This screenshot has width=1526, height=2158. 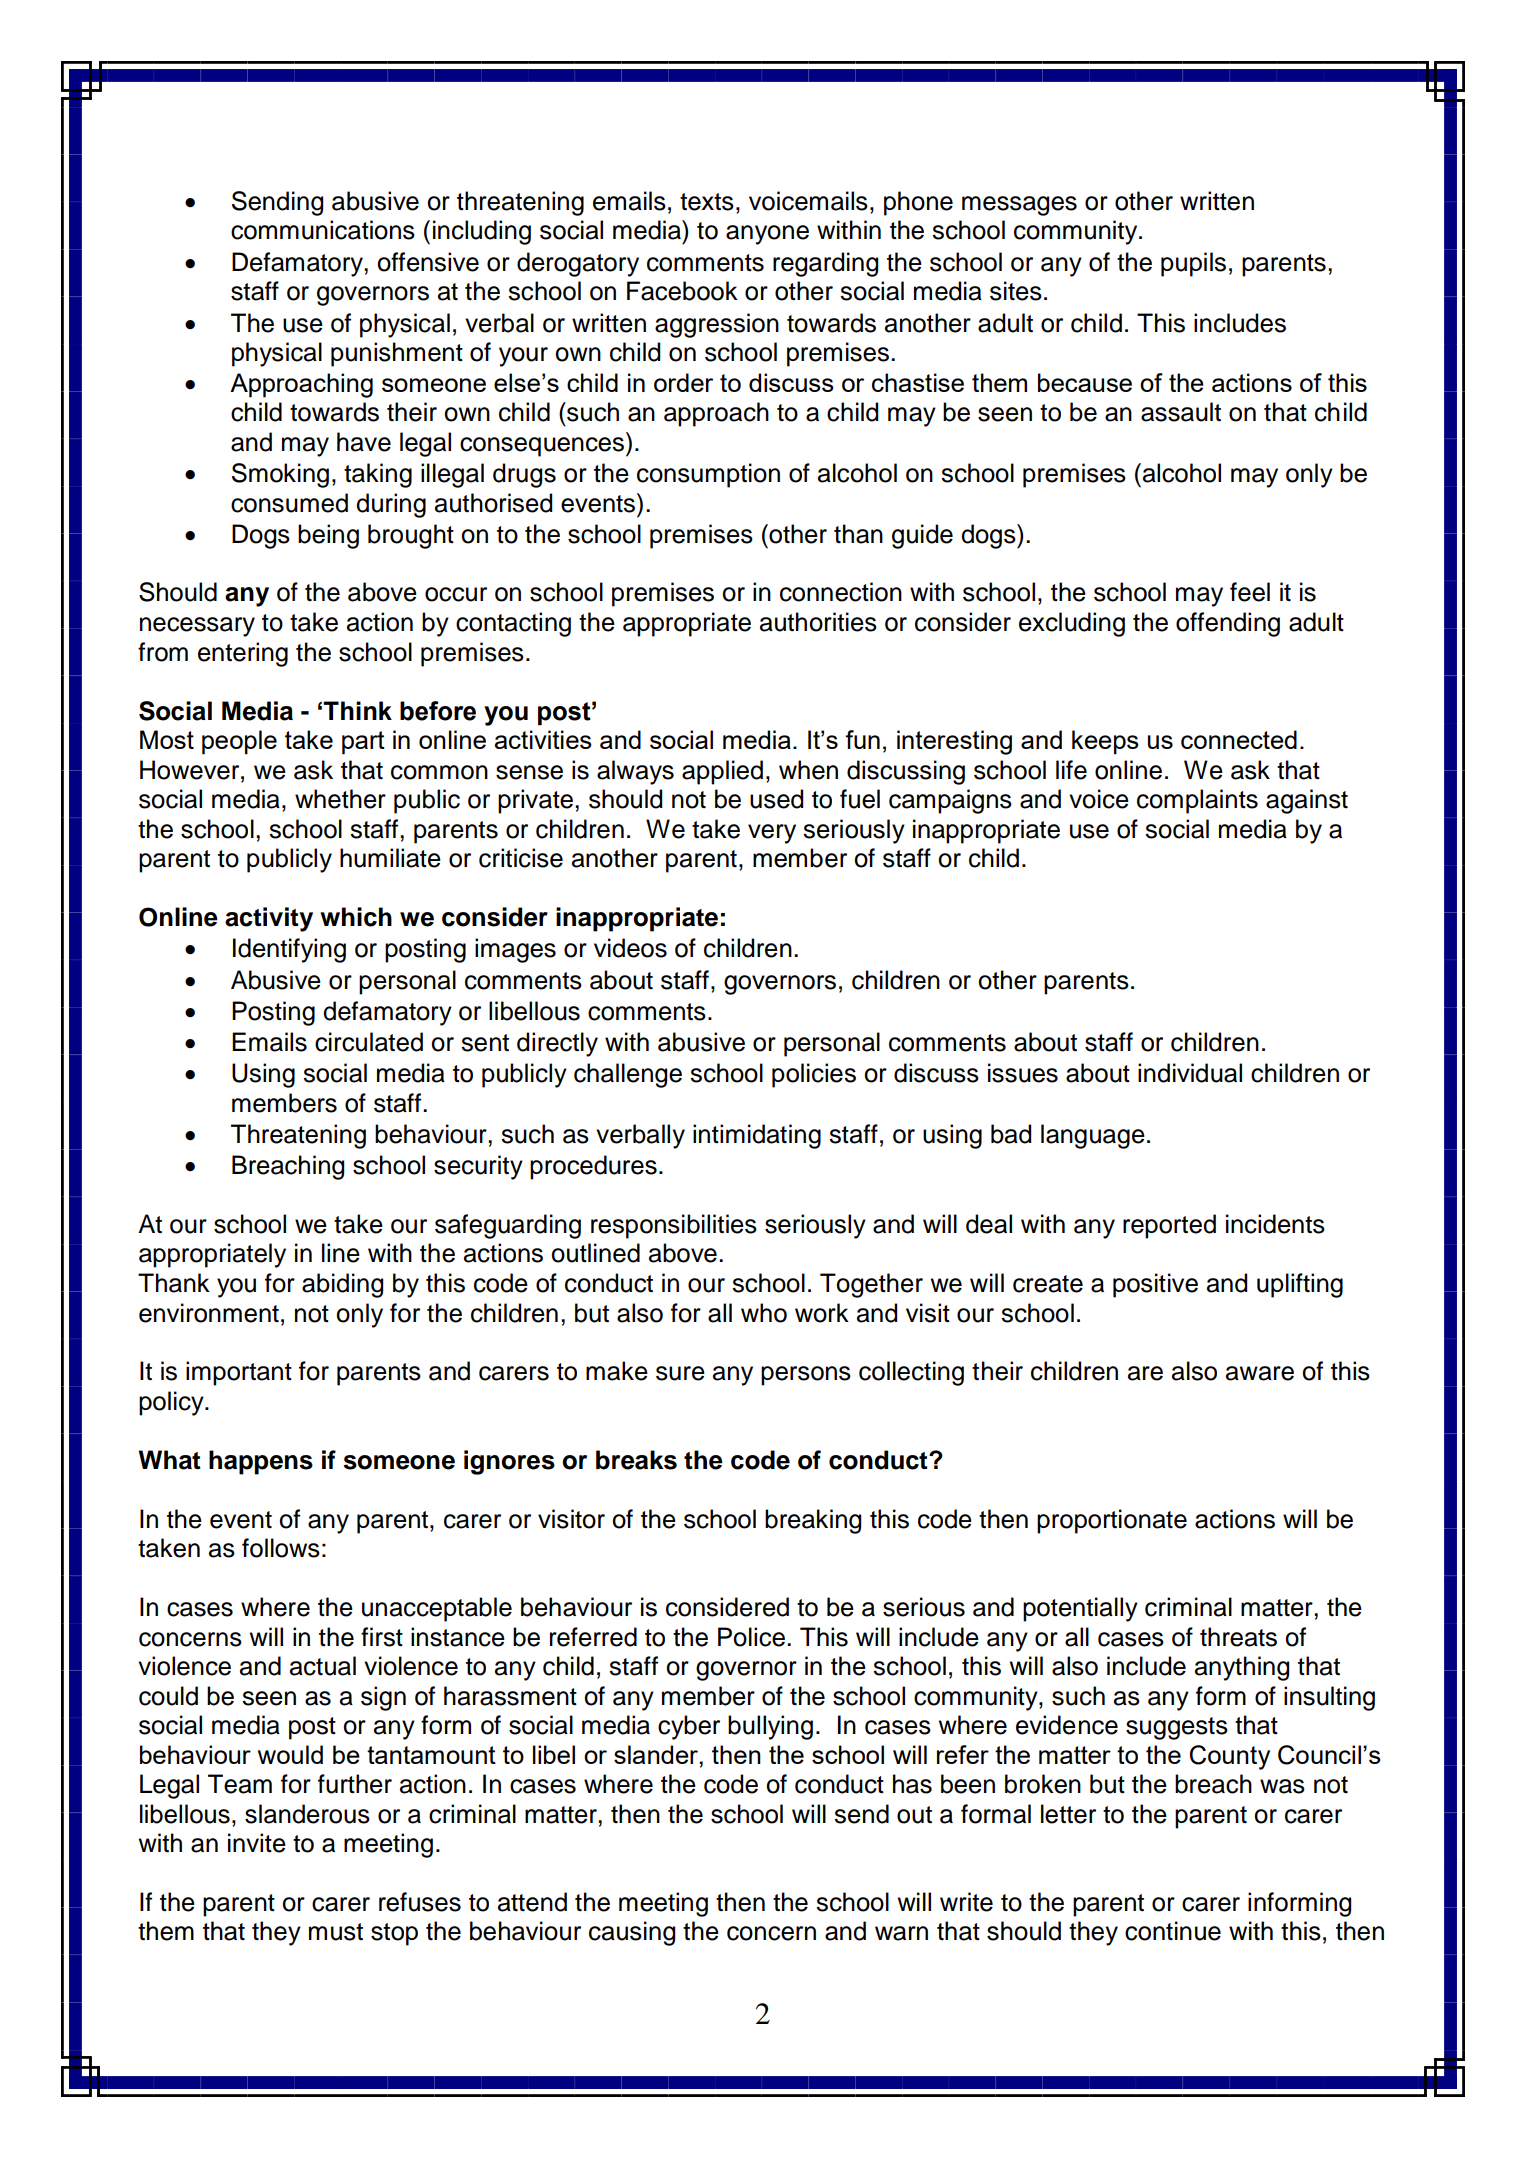 What do you see at coordinates (1173, 1931) in the screenshot?
I see `continue` at bounding box center [1173, 1931].
